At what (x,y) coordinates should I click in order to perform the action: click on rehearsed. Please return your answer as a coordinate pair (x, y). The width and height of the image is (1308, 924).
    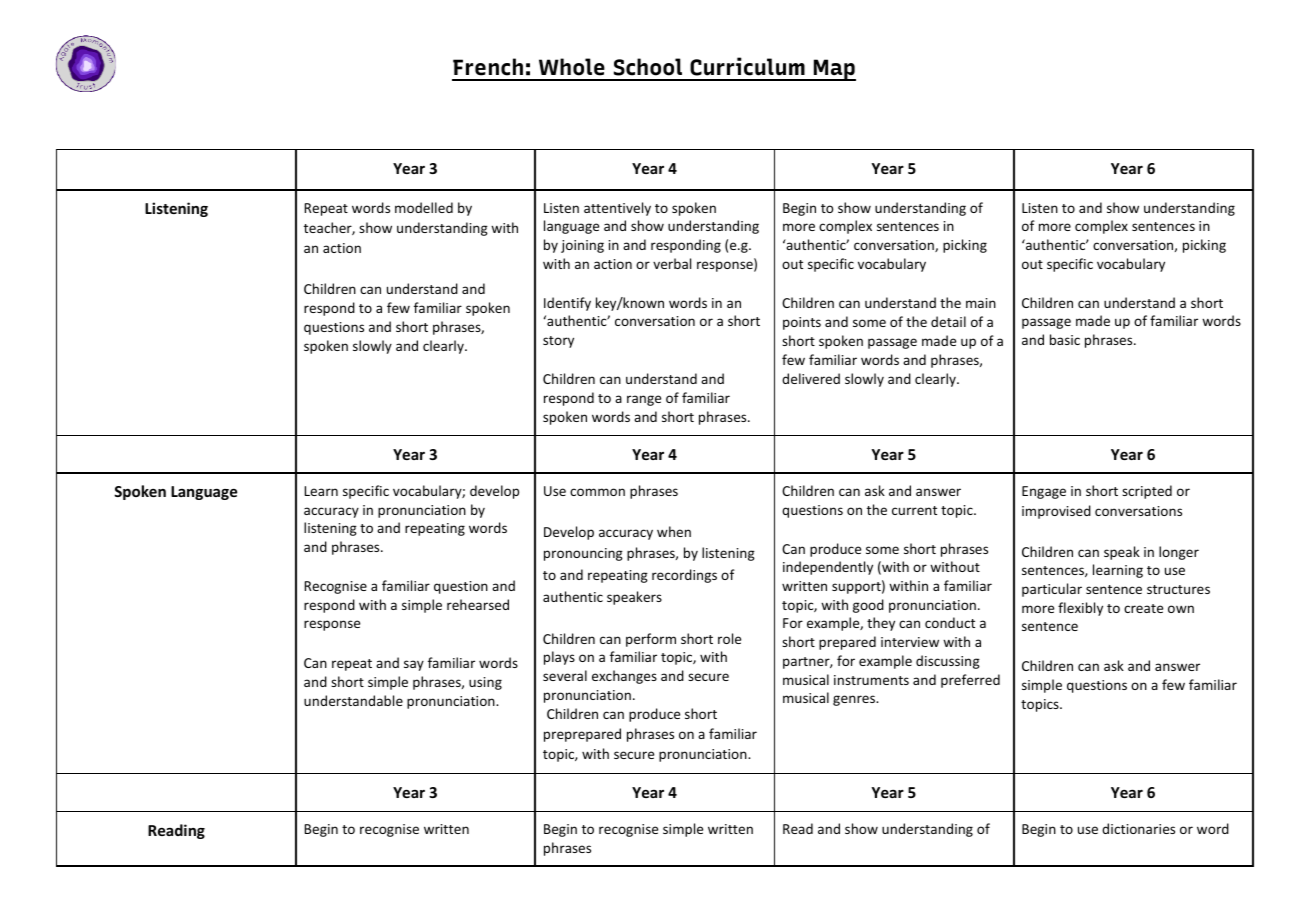
    Looking at the image, I should click on (478, 604).
